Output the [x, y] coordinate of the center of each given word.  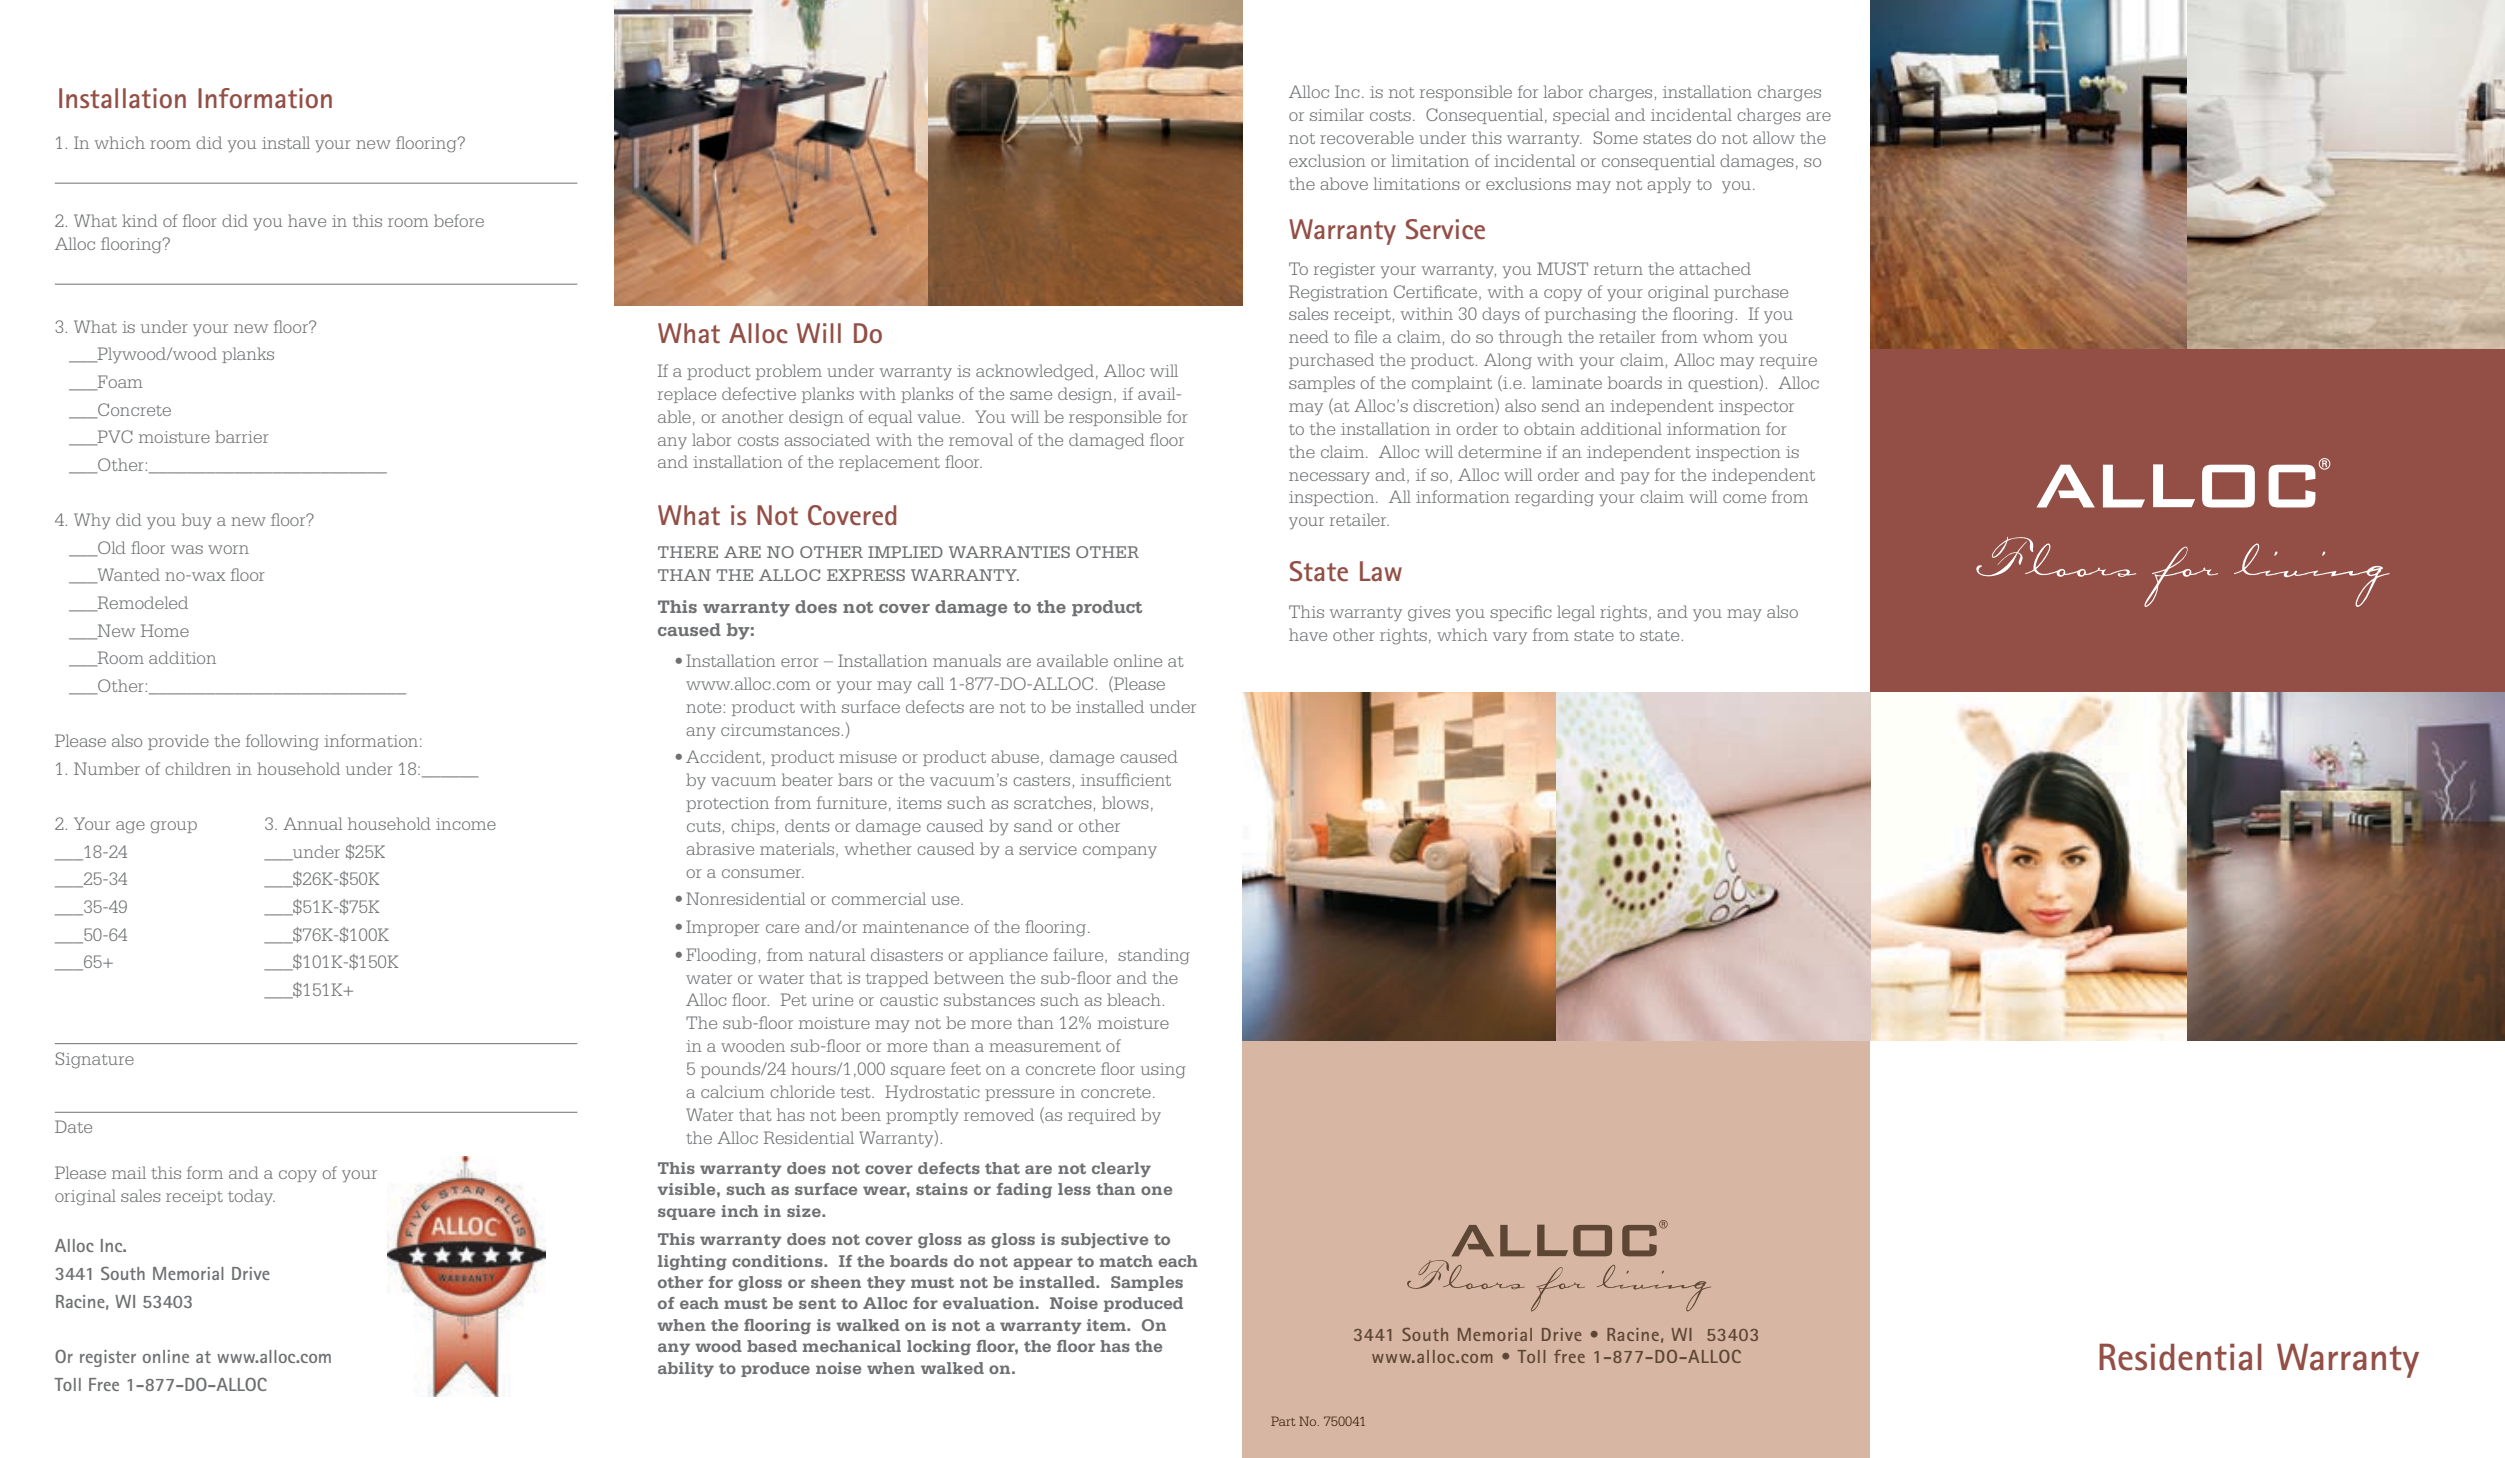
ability [686, 1369]
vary [1510, 638]
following [282, 742]
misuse [868, 757]
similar [1337, 114]
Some [1616, 137]
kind [140, 220]
